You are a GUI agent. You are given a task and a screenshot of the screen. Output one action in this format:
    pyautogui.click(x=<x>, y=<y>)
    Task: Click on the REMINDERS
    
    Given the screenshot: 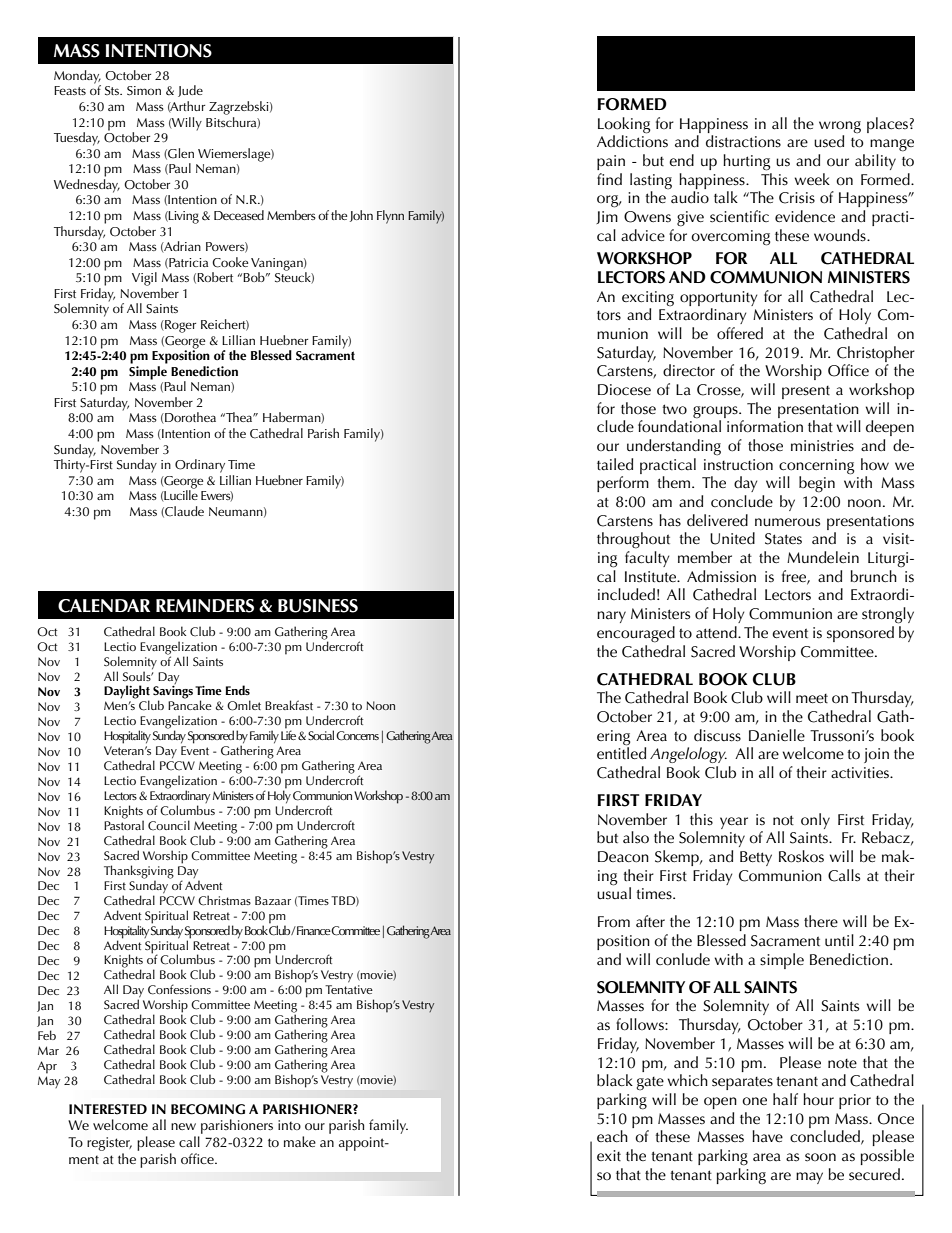 What is the action you would take?
    pyautogui.click(x=205, y=606)
